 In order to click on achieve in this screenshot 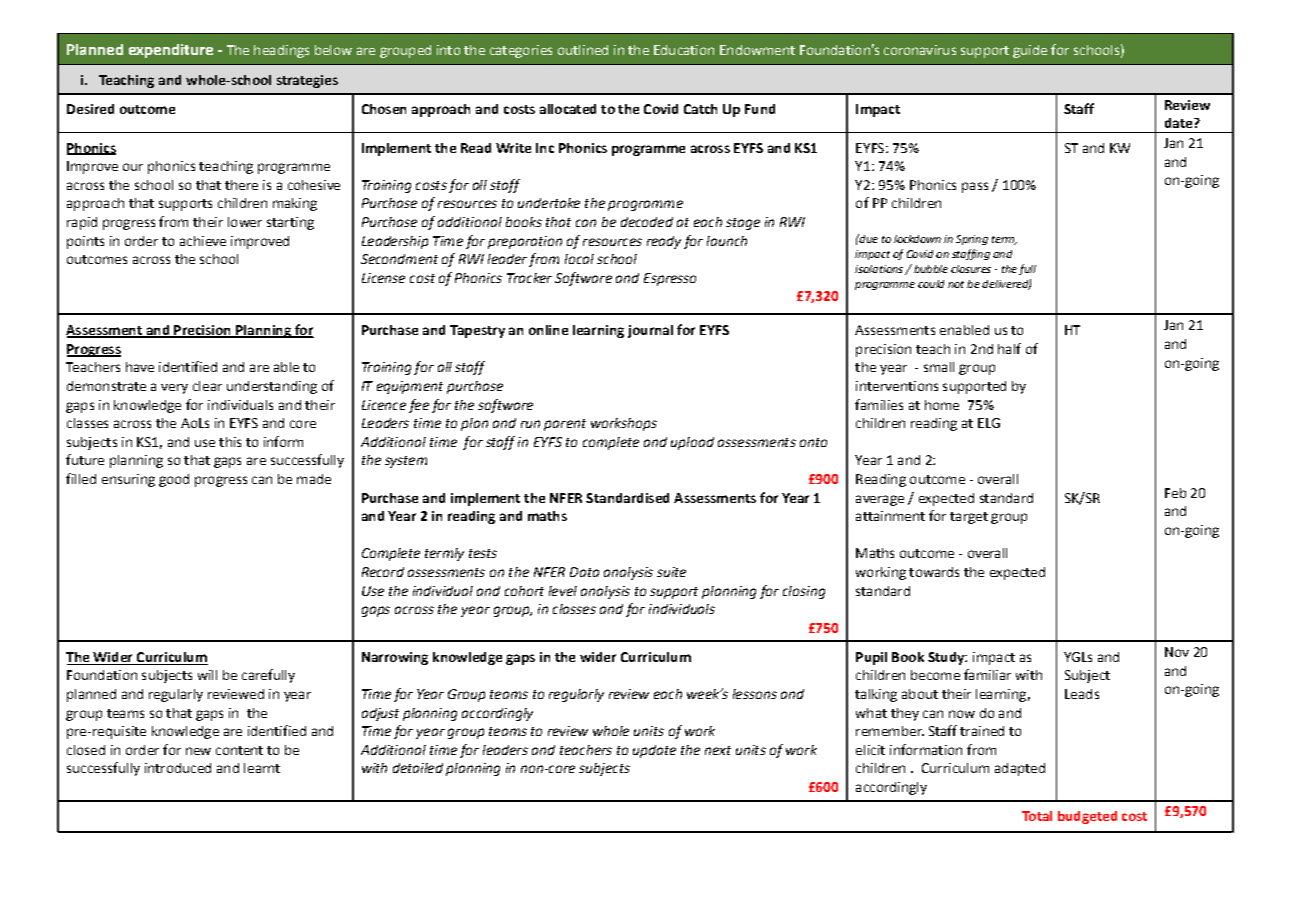, I will do `click(203, 241)`.
